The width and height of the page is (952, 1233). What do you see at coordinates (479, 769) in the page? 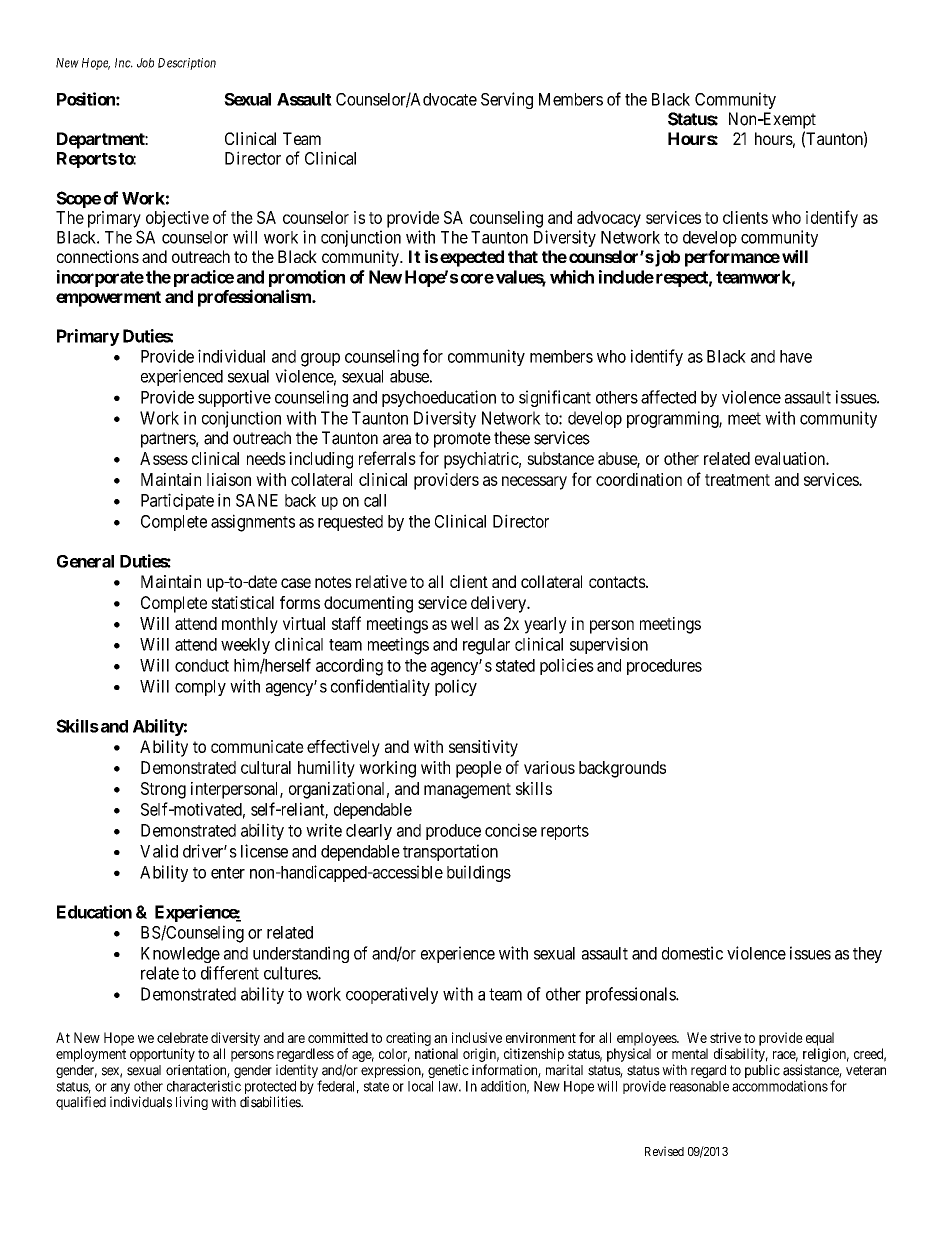
I see `people` at bounding box center [479, 769].
